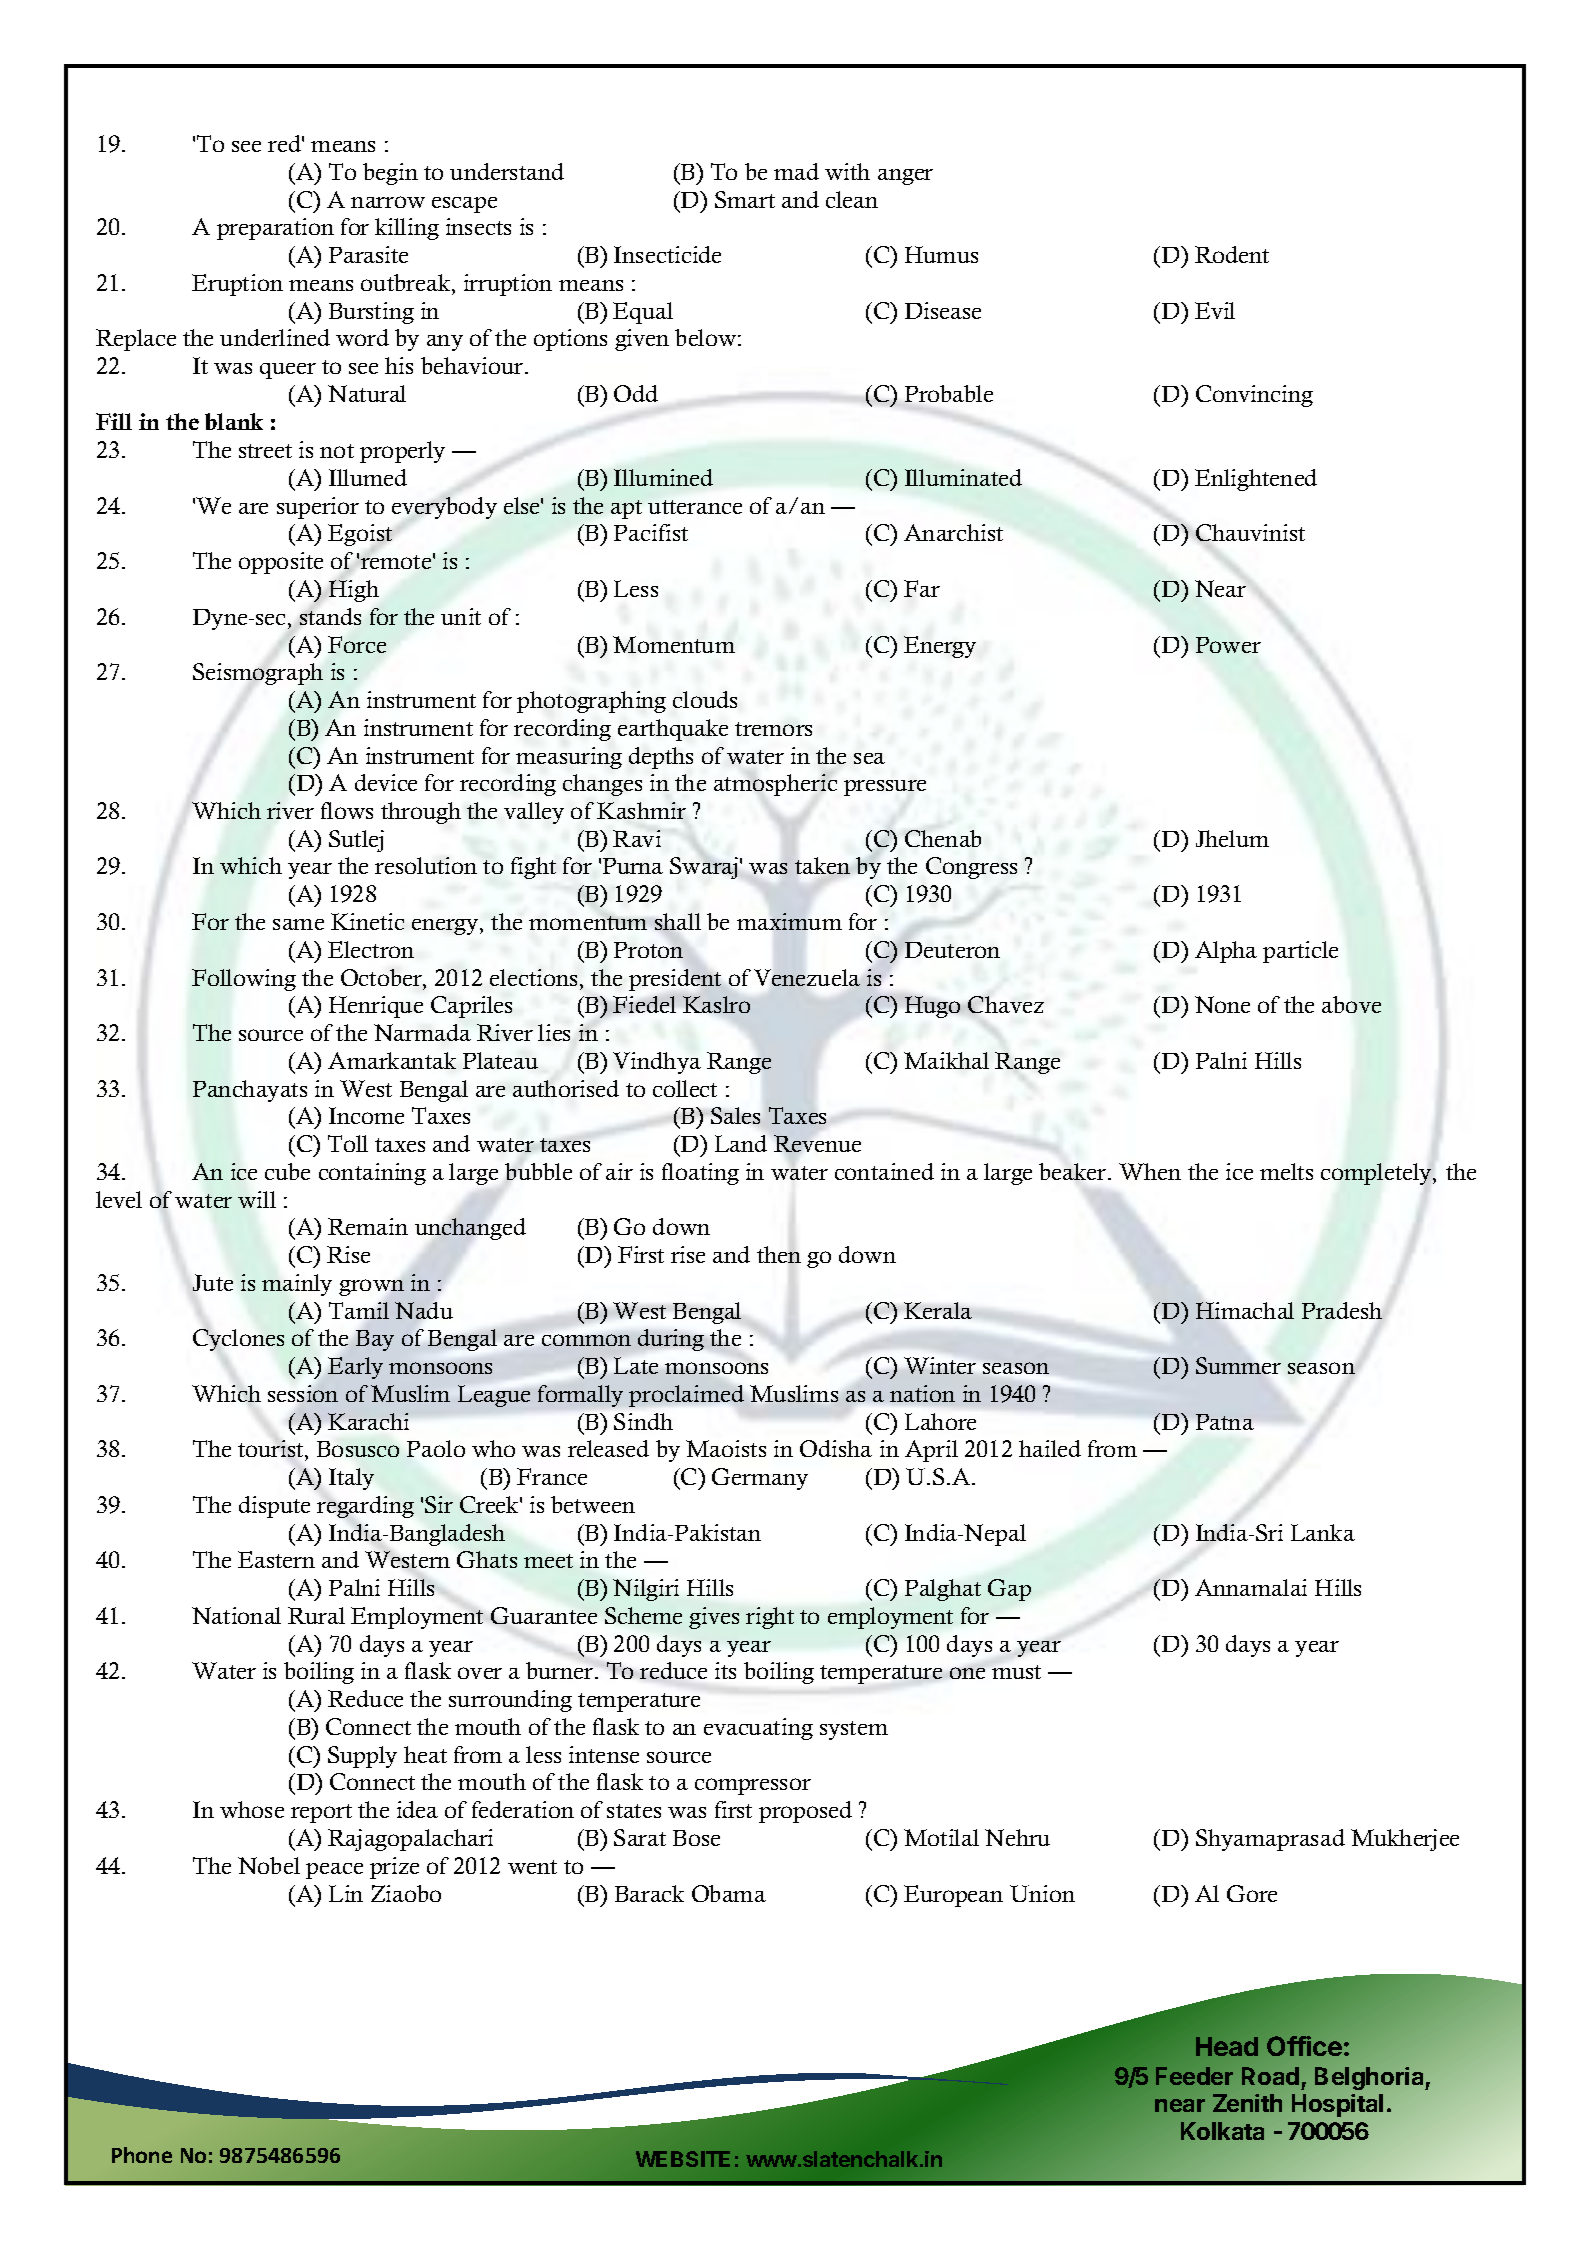  What do you see at coordinates (683, 2159) in the screenshot?
I see `WEBSITE` at bounding box center [683, 2159].
